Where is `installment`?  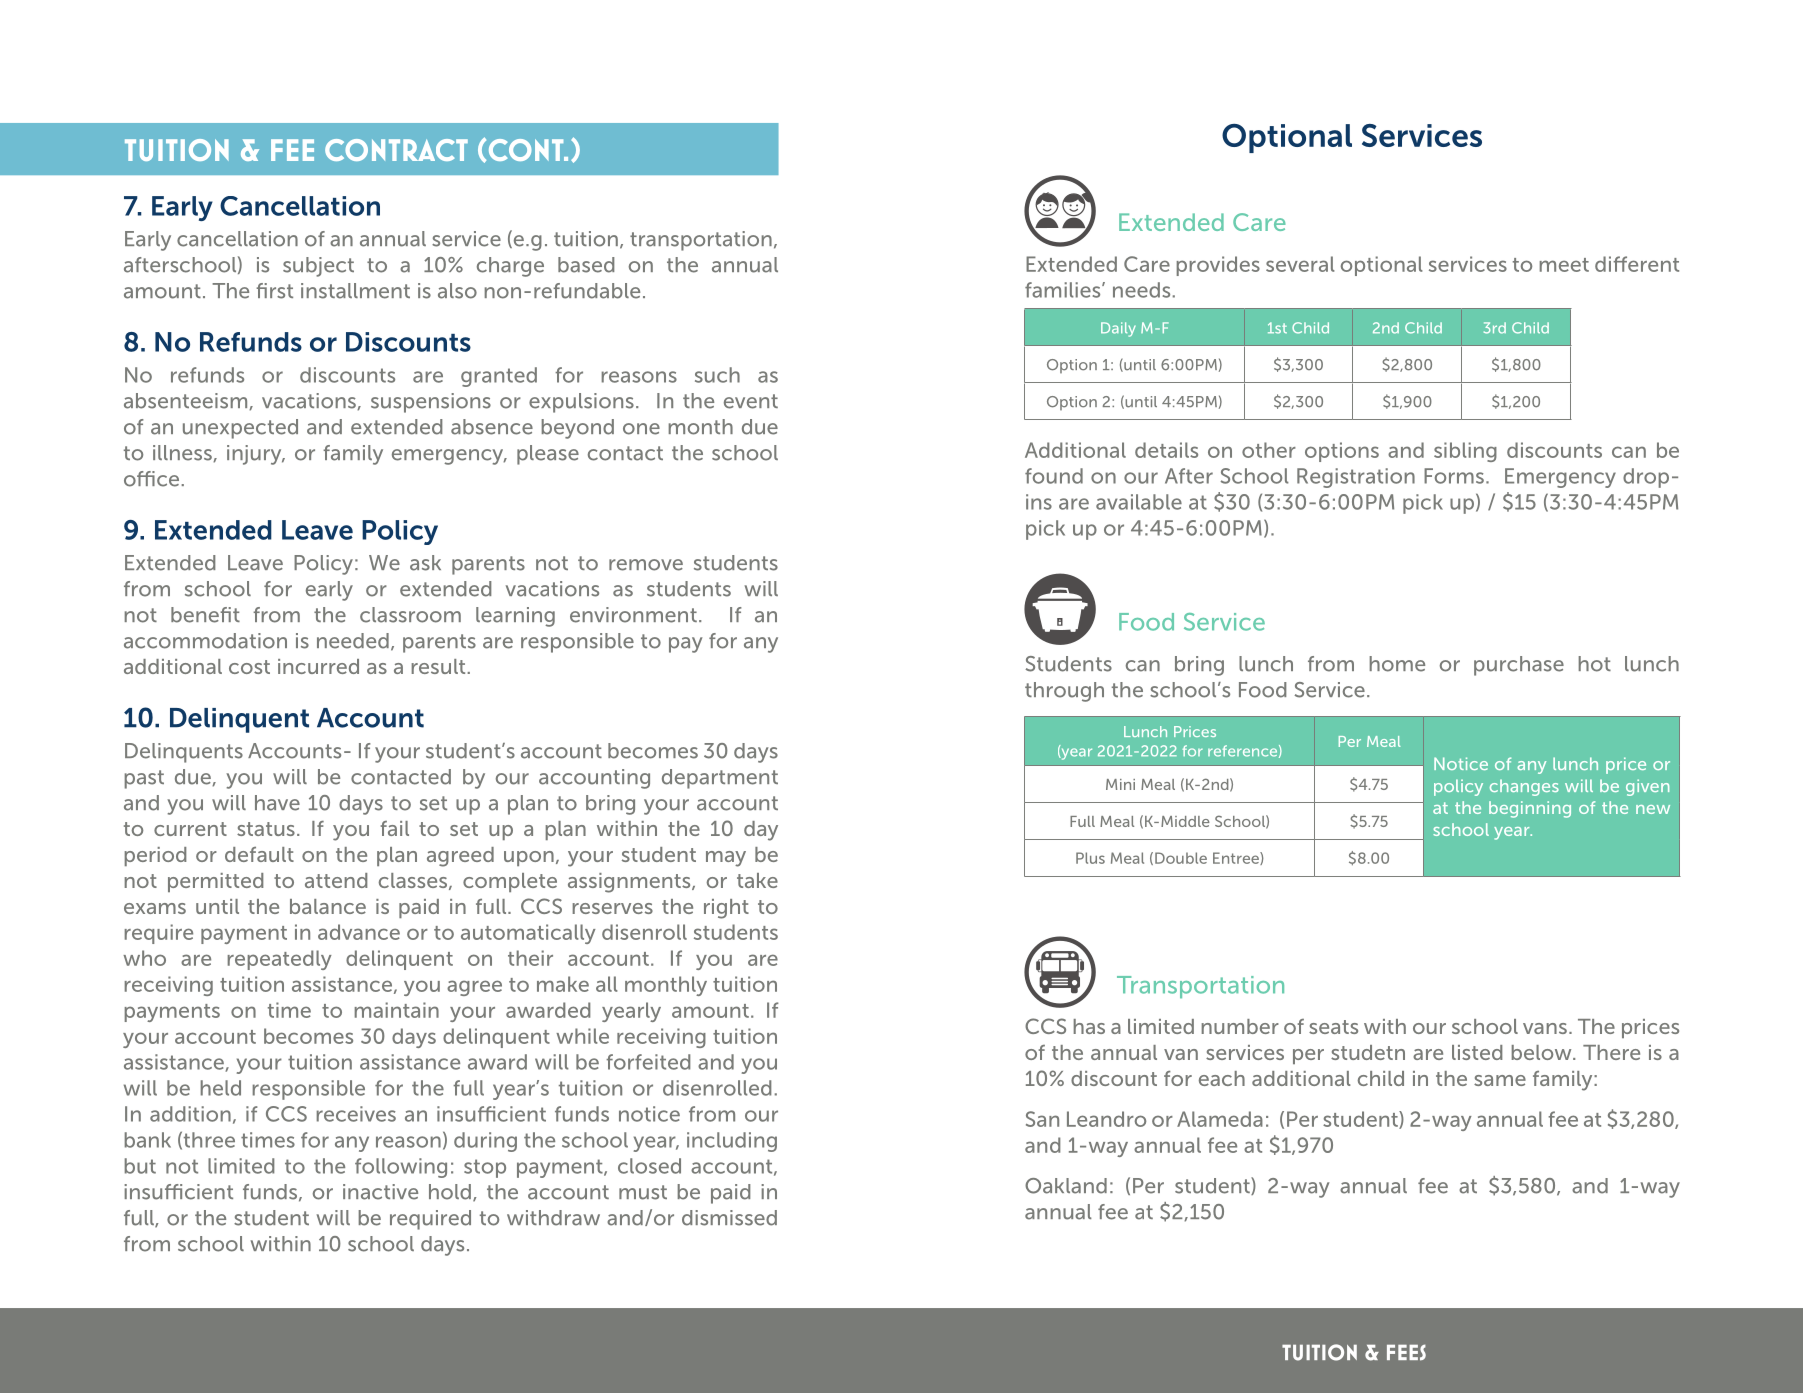
installment is located at coordinates (355, 291).
